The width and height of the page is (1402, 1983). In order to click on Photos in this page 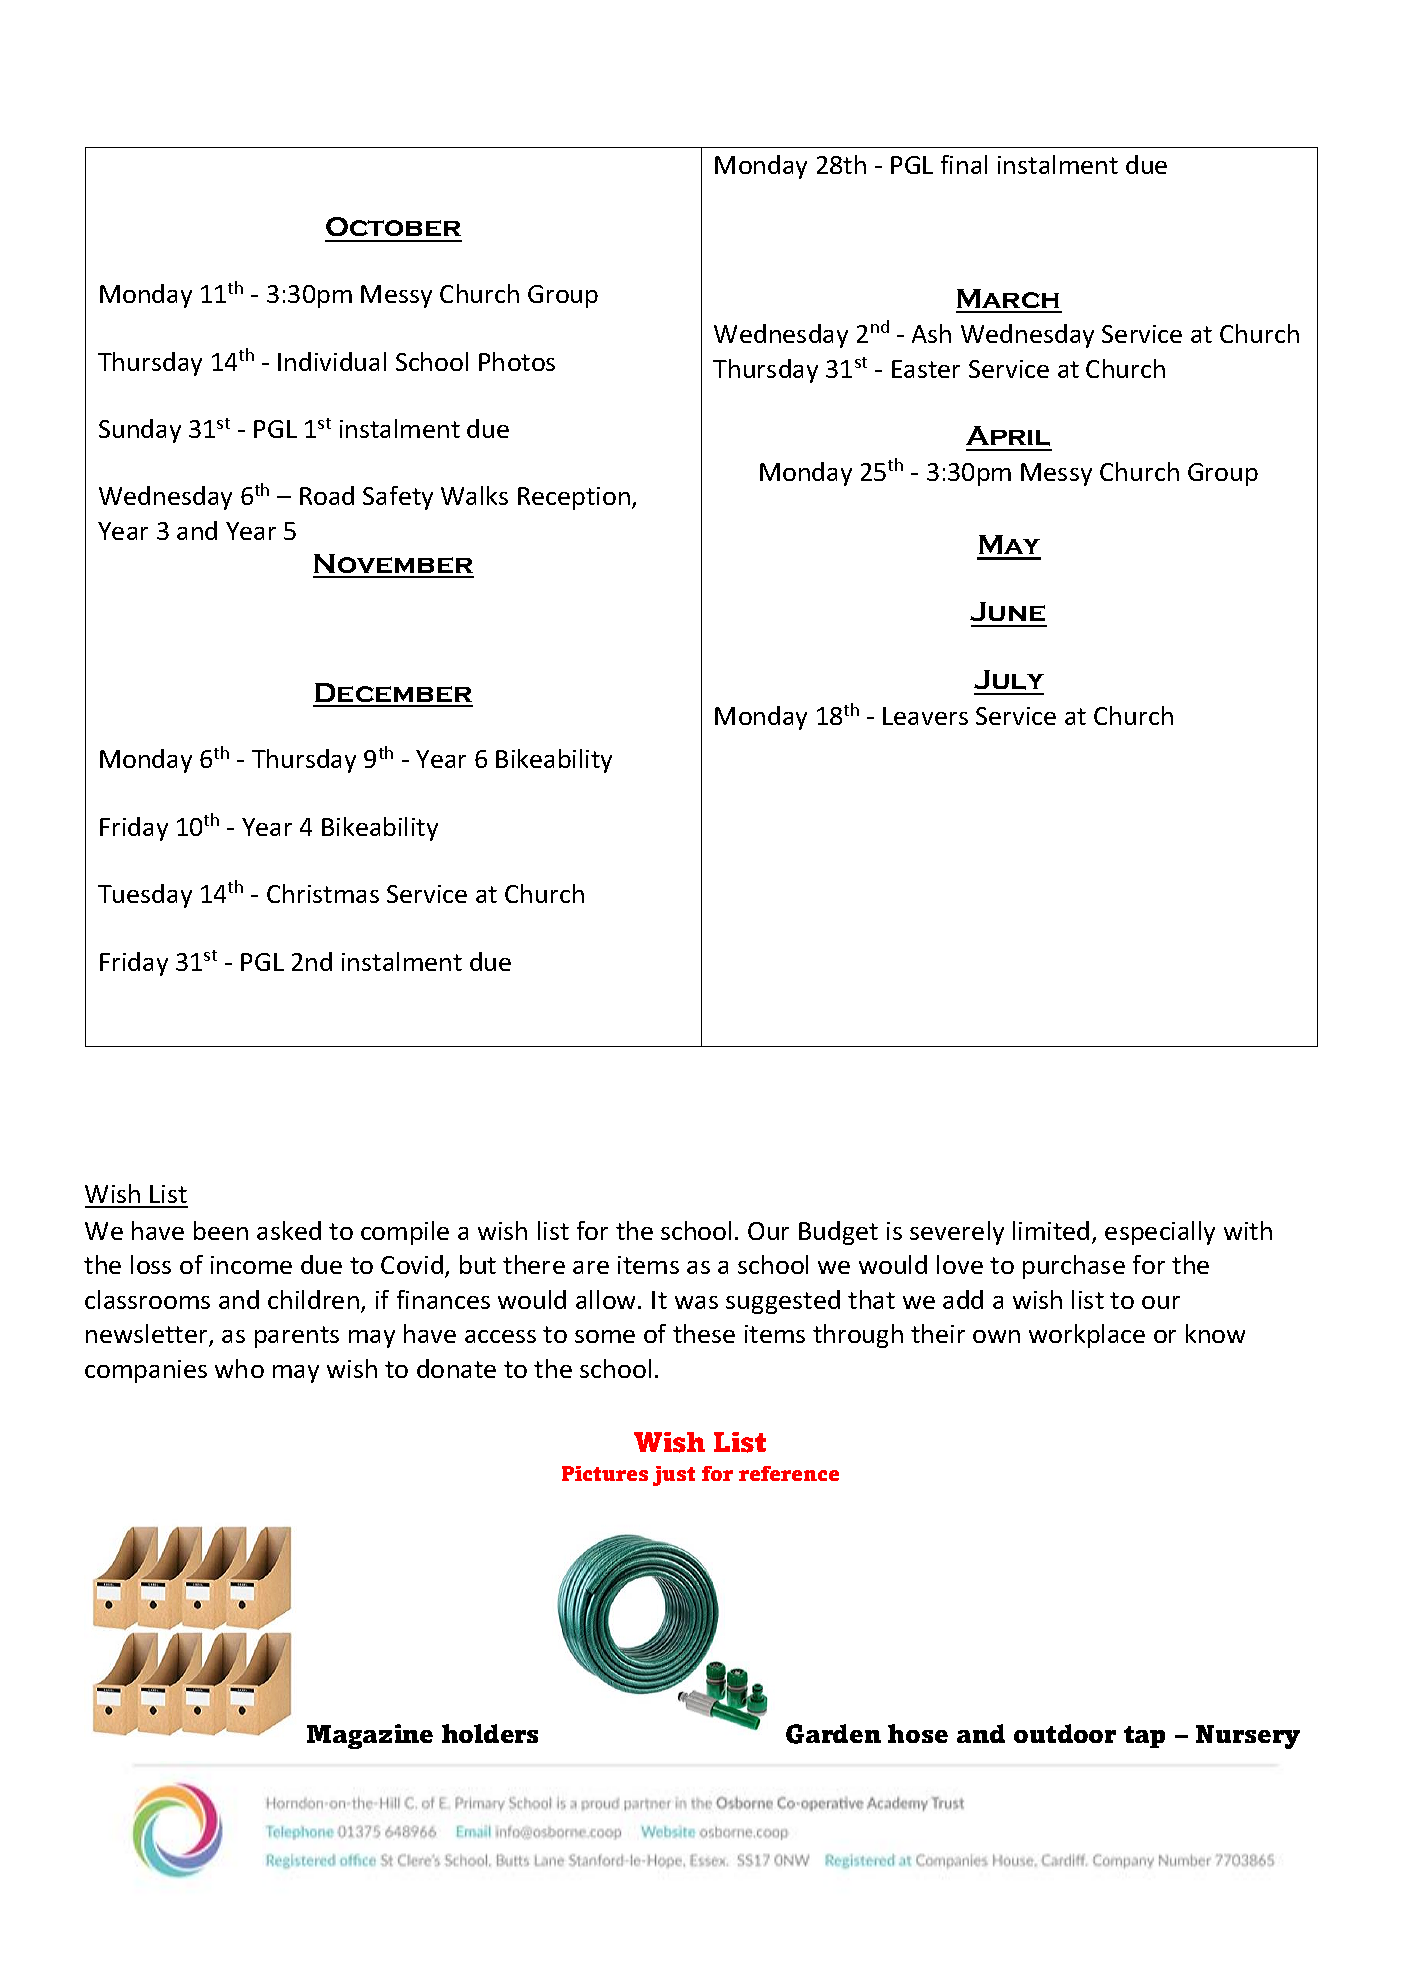, I will do `click(517, 361)`.
